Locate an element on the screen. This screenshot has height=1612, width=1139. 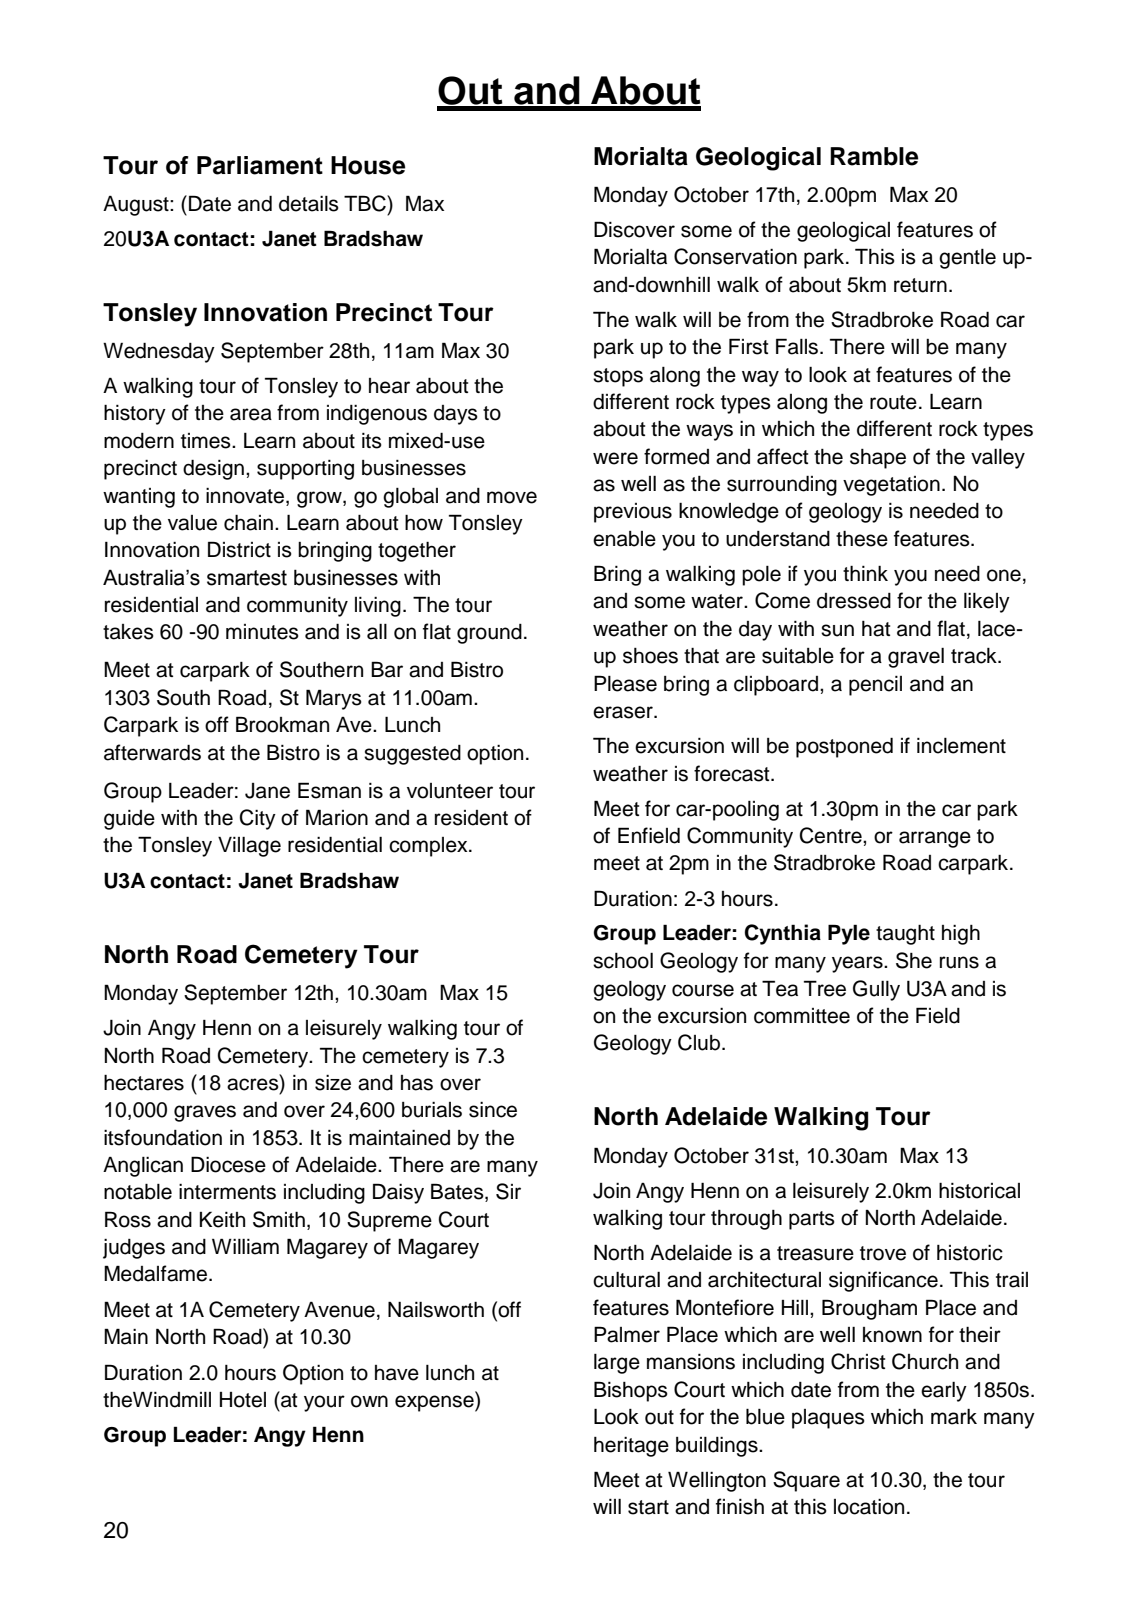
Village is located at coordinates (249, 846).
